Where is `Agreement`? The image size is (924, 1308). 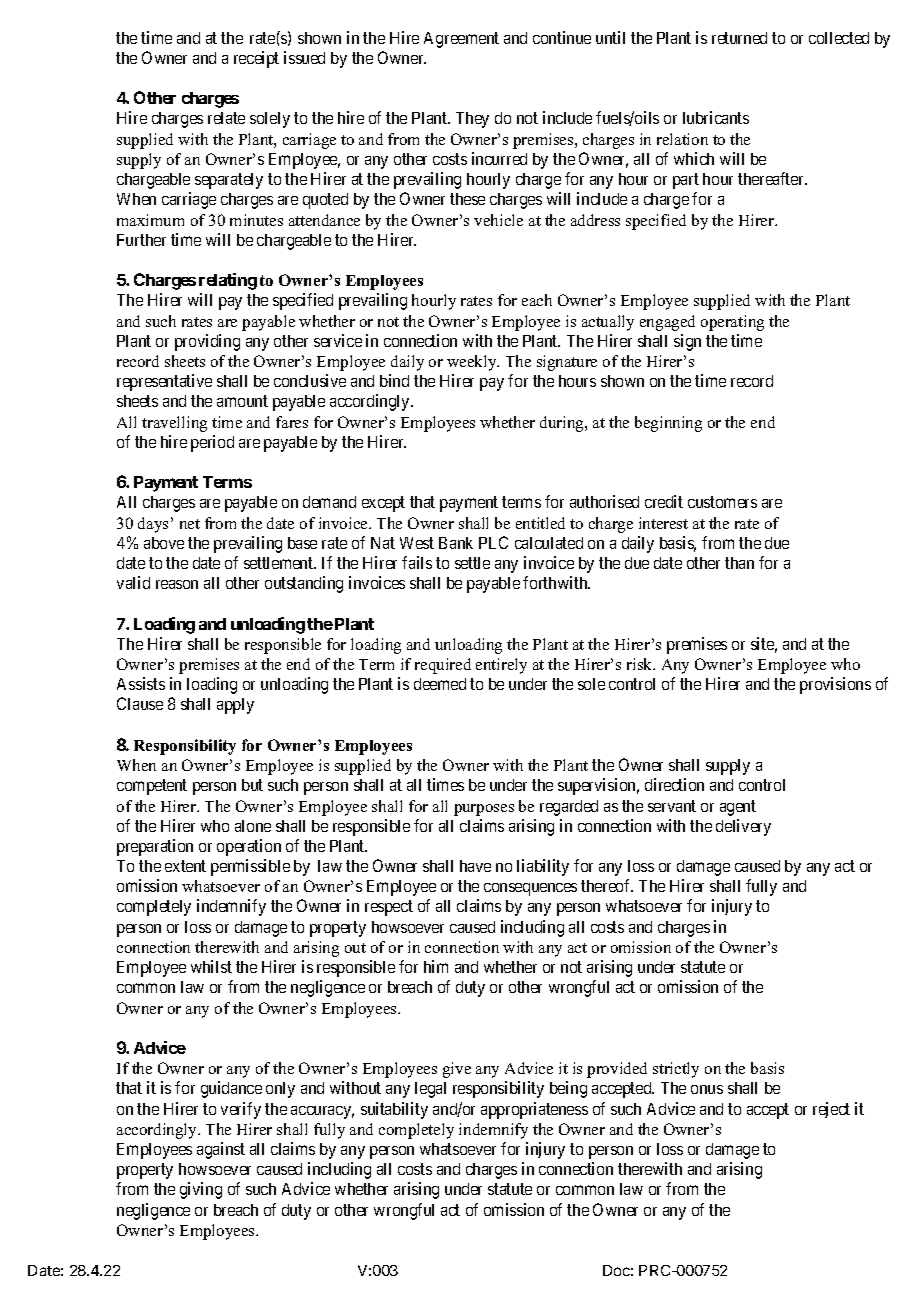 Agreement is located at coordinates (461, 40).
